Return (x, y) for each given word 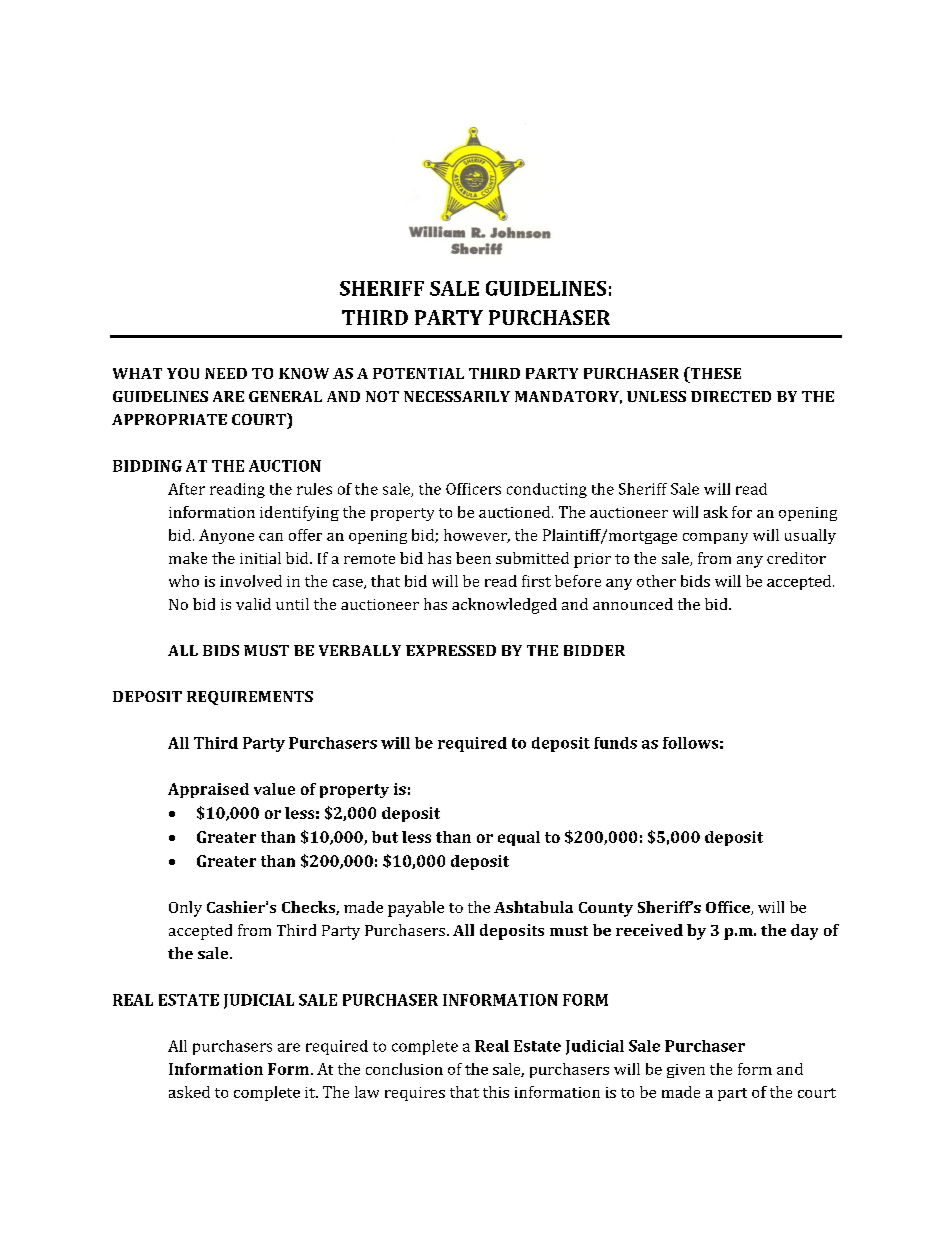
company (715, 538)
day (804, 932)
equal (519, 838)
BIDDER (594, 650)
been (473, 558)
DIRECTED (731, 396)
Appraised (208, 790)
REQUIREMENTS (250, 698)
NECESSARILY (457, 396)
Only (185, 909)
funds (615, 743)
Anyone (226, 536)
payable (416, 909)
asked (189, 1092)
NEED (226, 373)
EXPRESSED (451, 650)
